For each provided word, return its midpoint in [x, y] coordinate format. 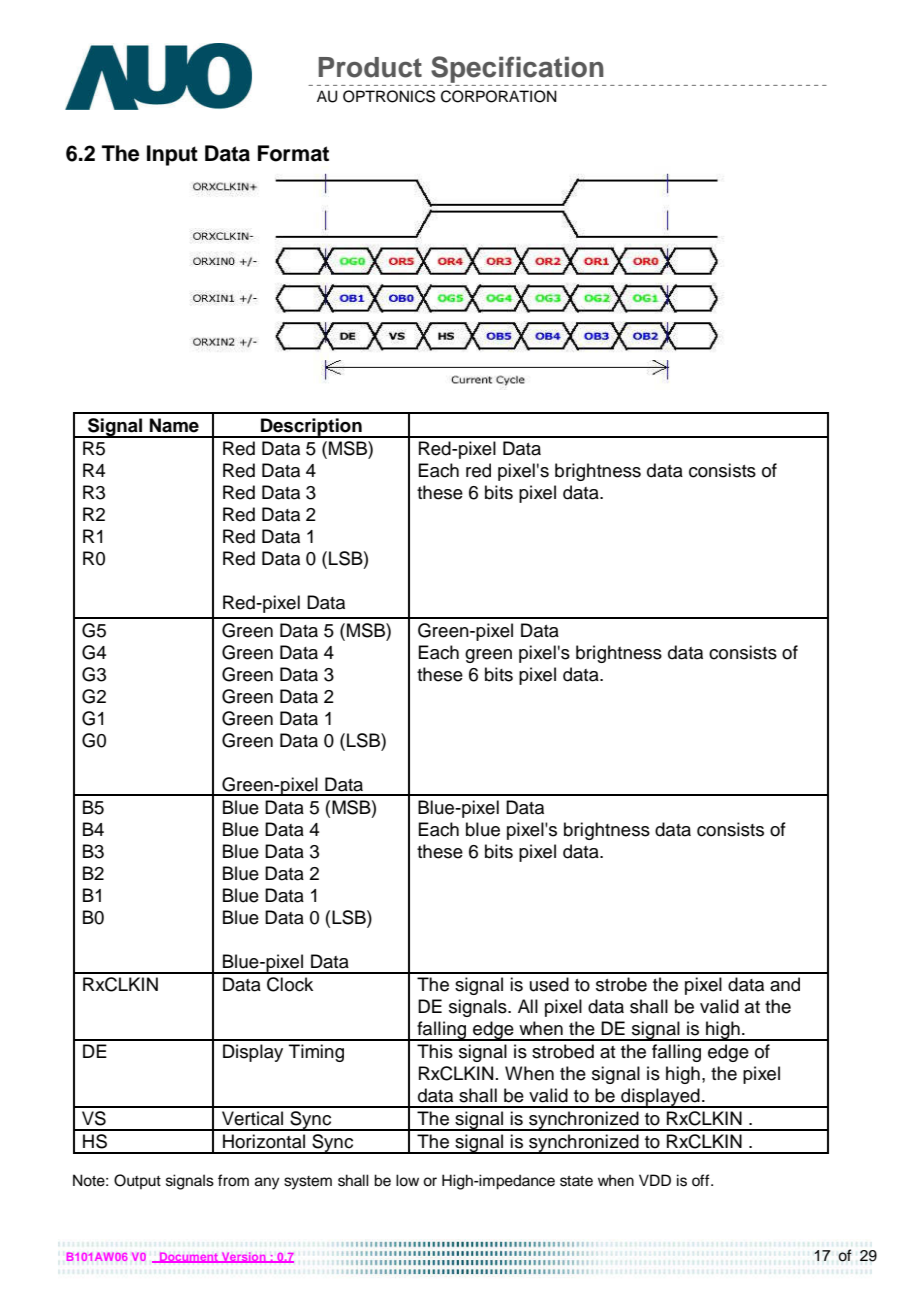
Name [174, 425]
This [435, 1051]
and [785, 984]
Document [189, 1257]
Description [311, 428]
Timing [316, 1053]
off [702, 1180]
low [407, 1180]
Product [370, 67]
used [549, 984]
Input [172, 155]
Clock [290, 984]
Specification [517, 69]
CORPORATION [499, 96]
